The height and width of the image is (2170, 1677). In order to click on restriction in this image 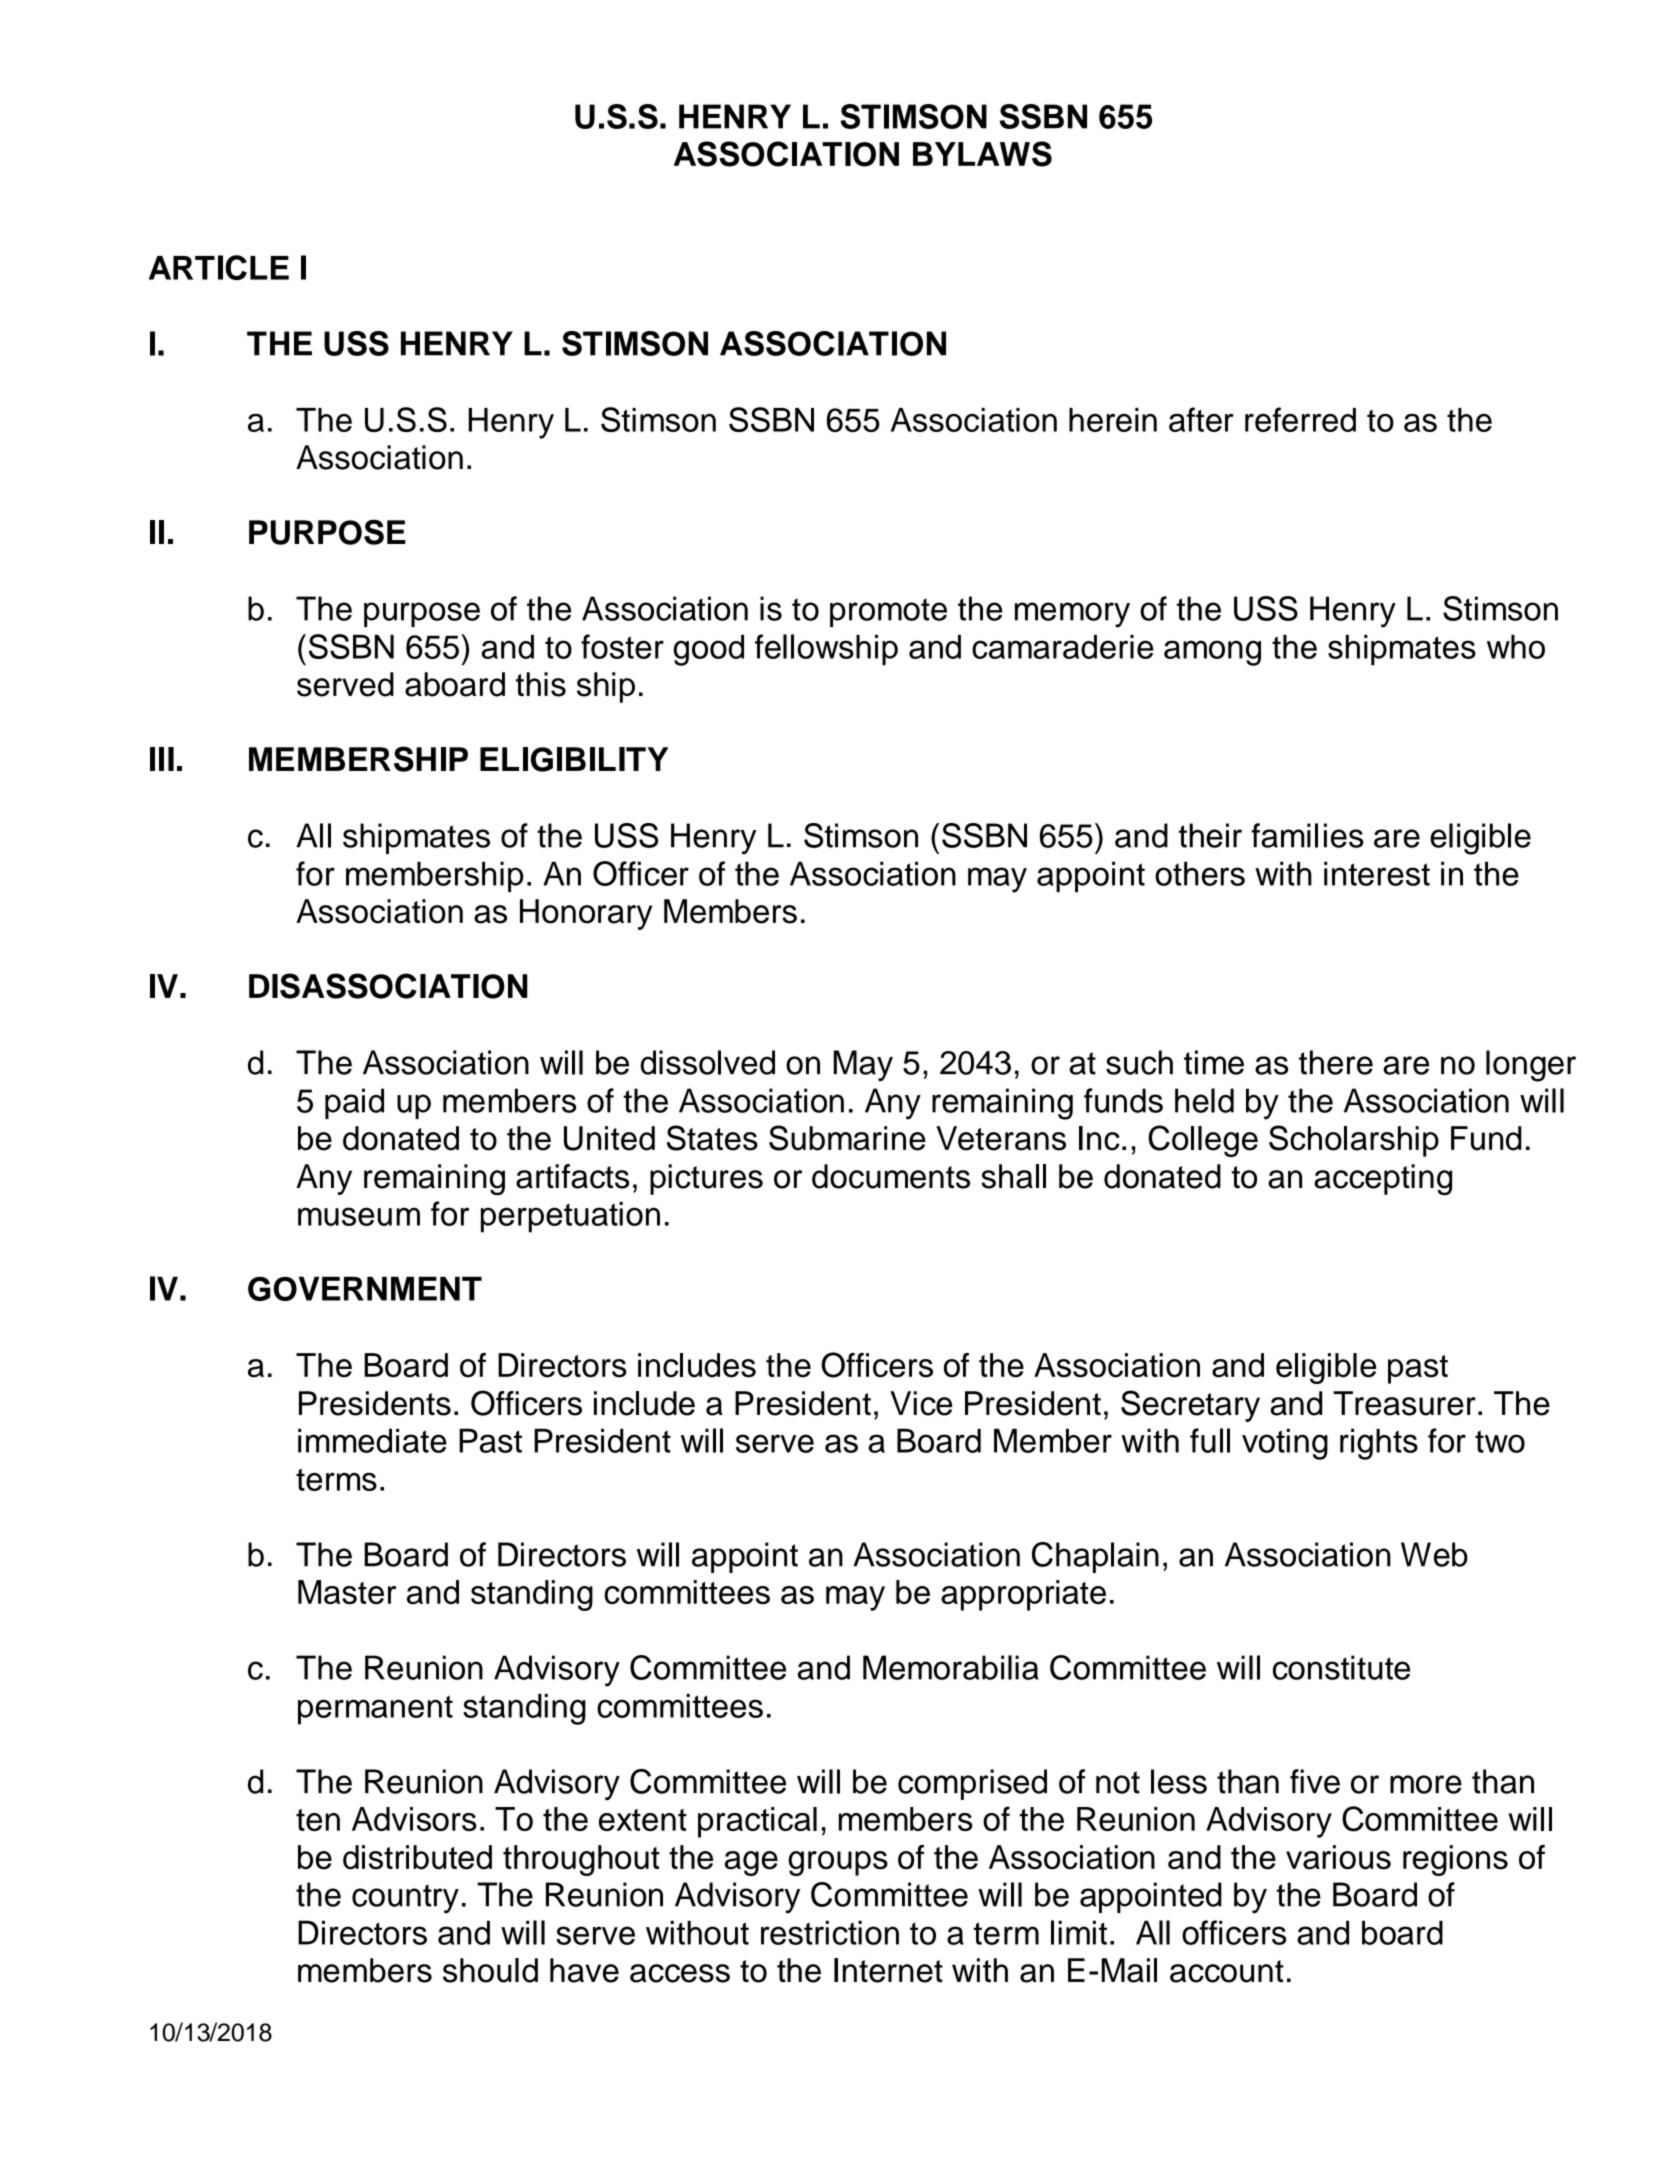, I will do `click(830, 1932)`.
